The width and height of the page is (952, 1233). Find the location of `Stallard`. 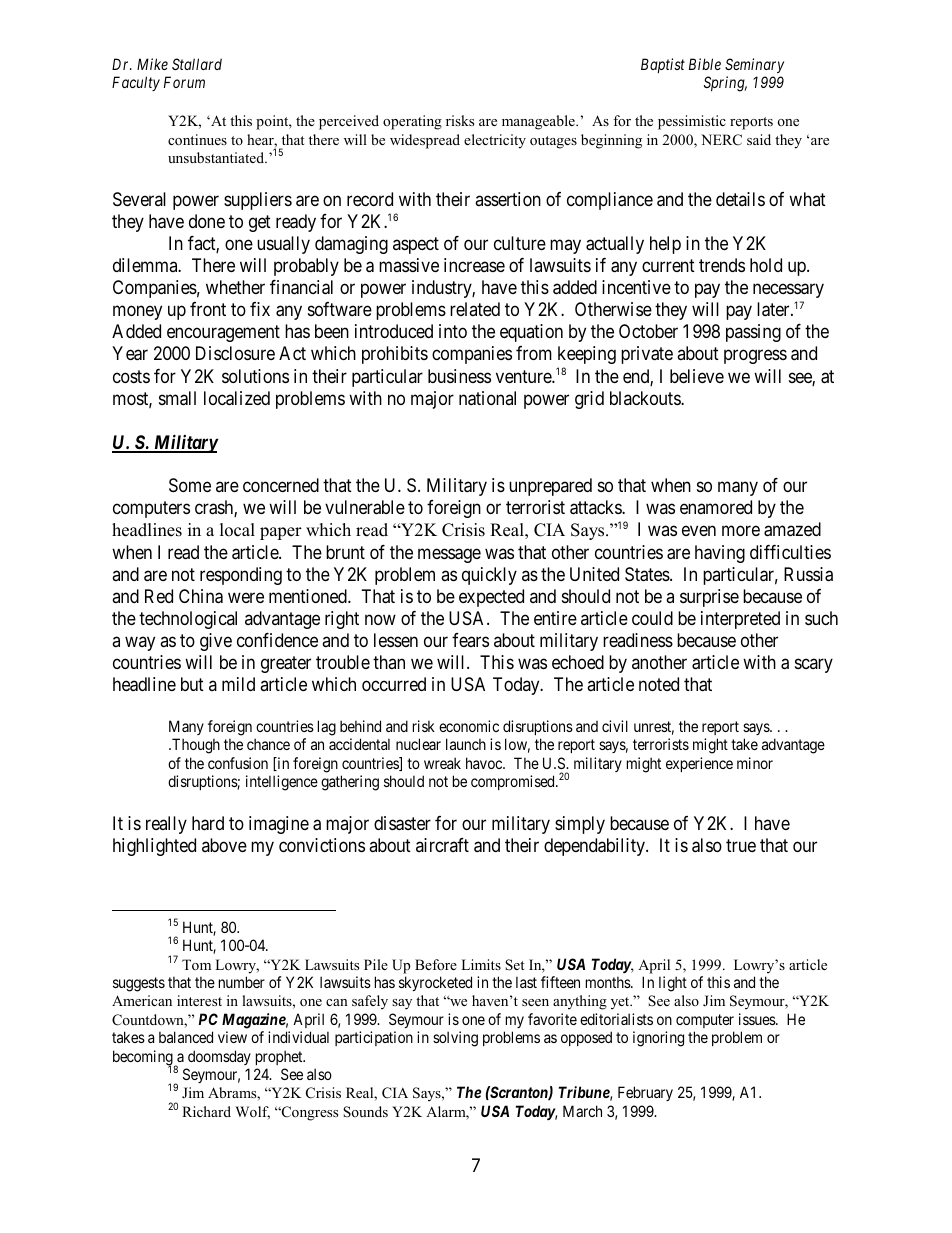

Stallard is located at coordinates (197, 64).
